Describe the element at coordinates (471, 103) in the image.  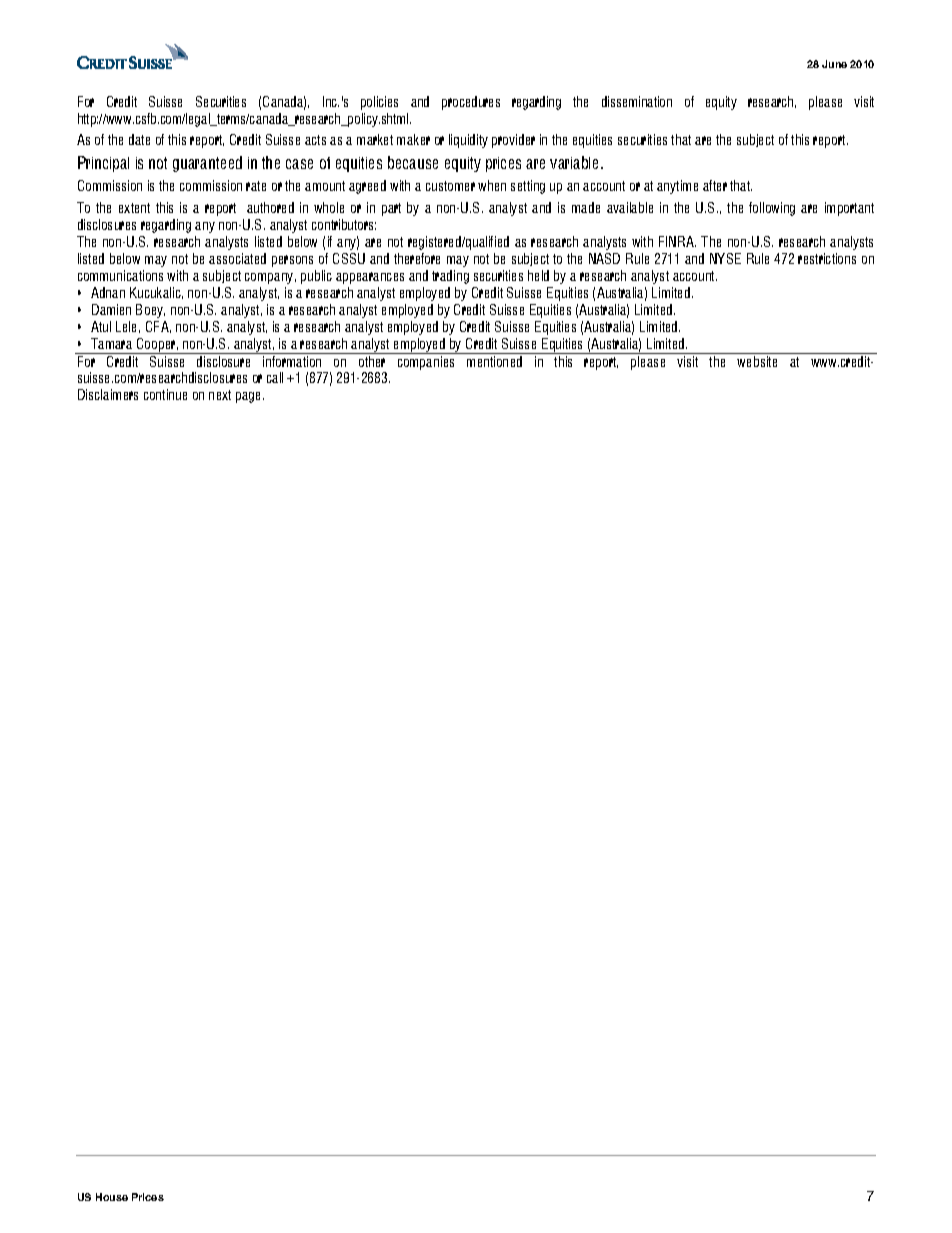
I see `procedures` at that location.
